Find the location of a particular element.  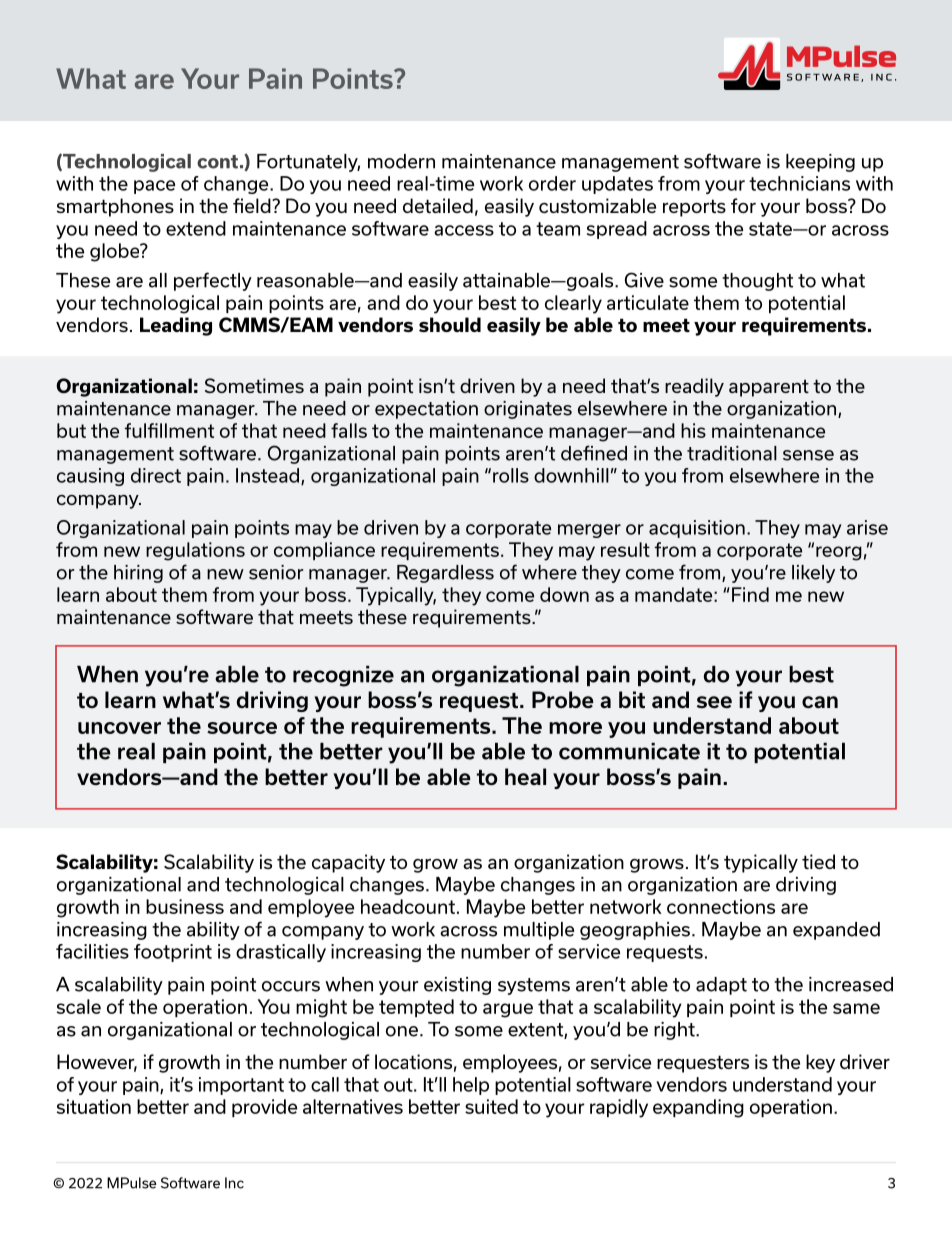

detailed is located at coordinates (438, 205).
